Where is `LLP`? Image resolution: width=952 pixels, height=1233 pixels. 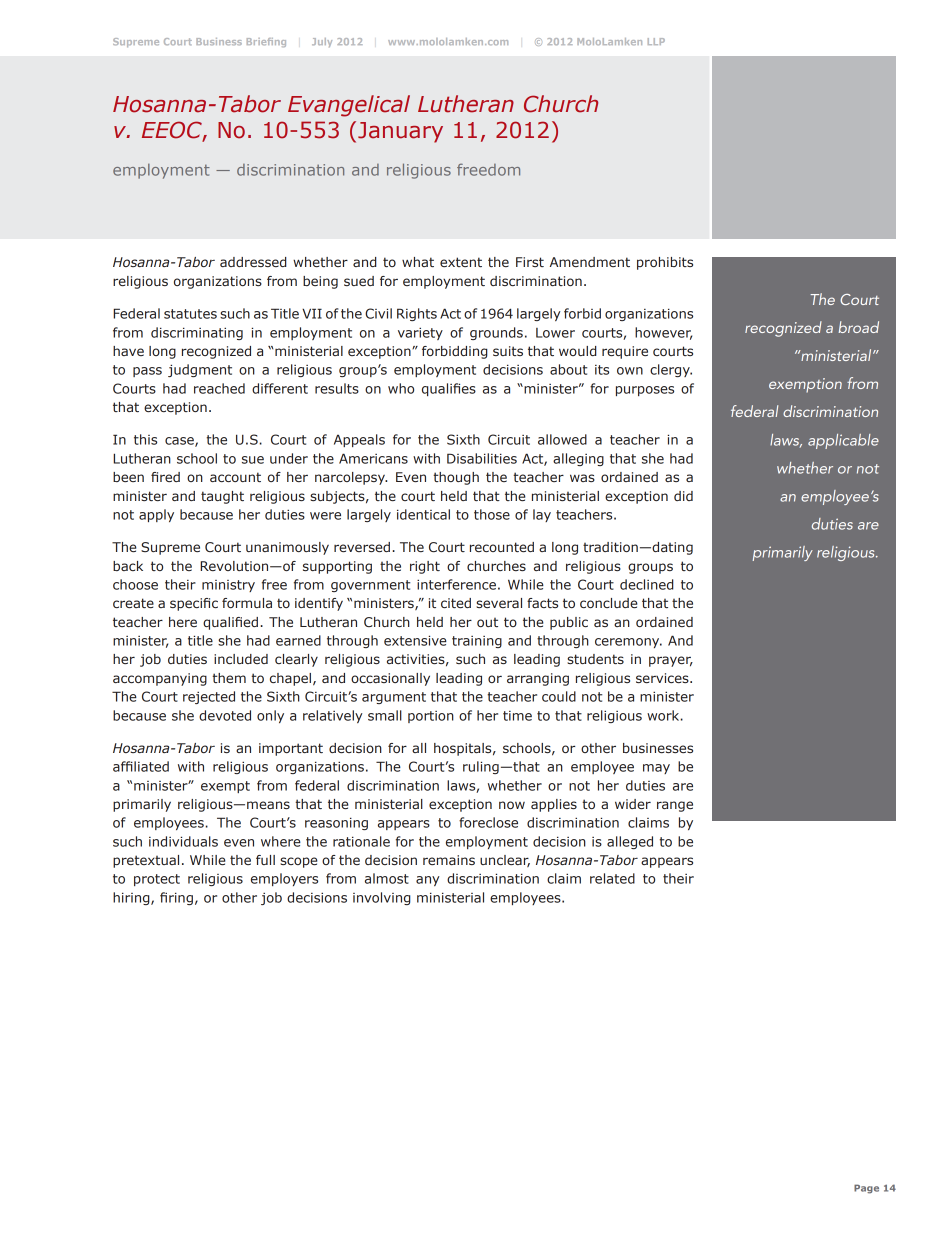 LLP is located at coordinates (656, 41).
